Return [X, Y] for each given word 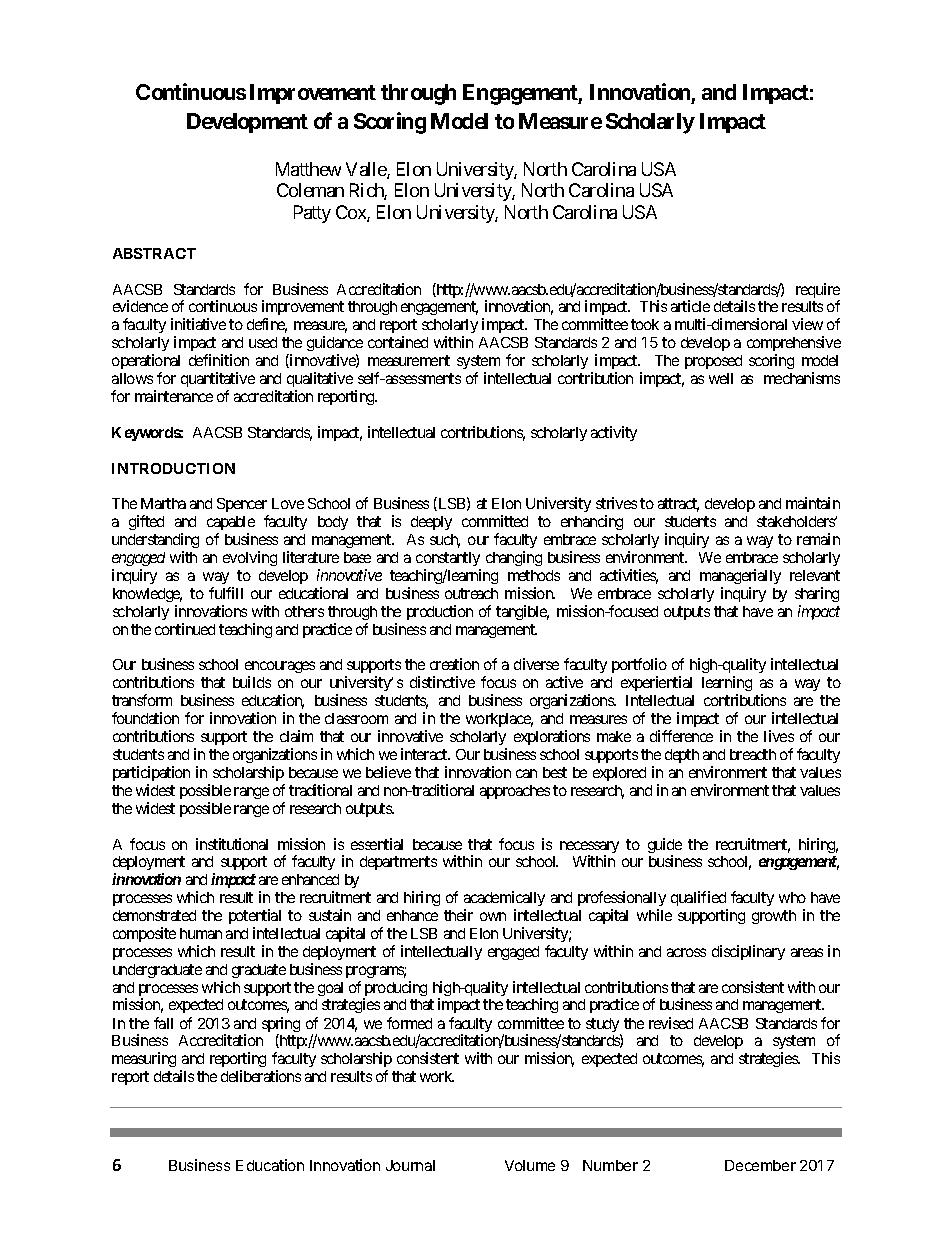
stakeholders [796, 521]
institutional [232, 844]
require [818, 292]
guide [665, 847]
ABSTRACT [154, 253]
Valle [367, 170]
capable [231, 525]
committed [495, 521]
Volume [530, 1165]
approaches [515, 792]
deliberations [261, 1076]
